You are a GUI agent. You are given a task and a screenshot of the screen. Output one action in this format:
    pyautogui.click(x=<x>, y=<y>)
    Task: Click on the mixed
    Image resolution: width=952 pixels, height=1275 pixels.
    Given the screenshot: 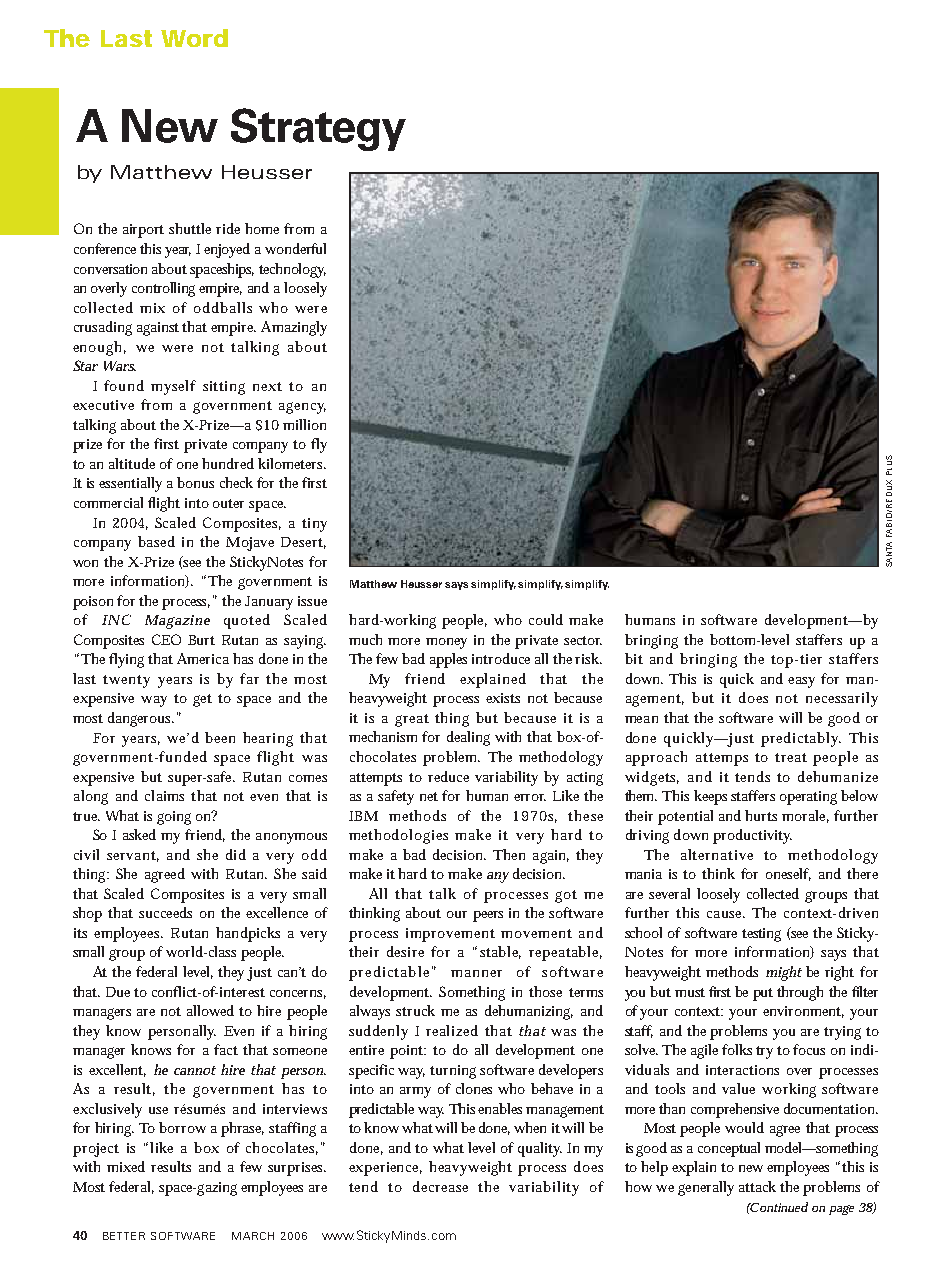 What is the action you would take?
    pyautogui.click(x=126, y=1166)
